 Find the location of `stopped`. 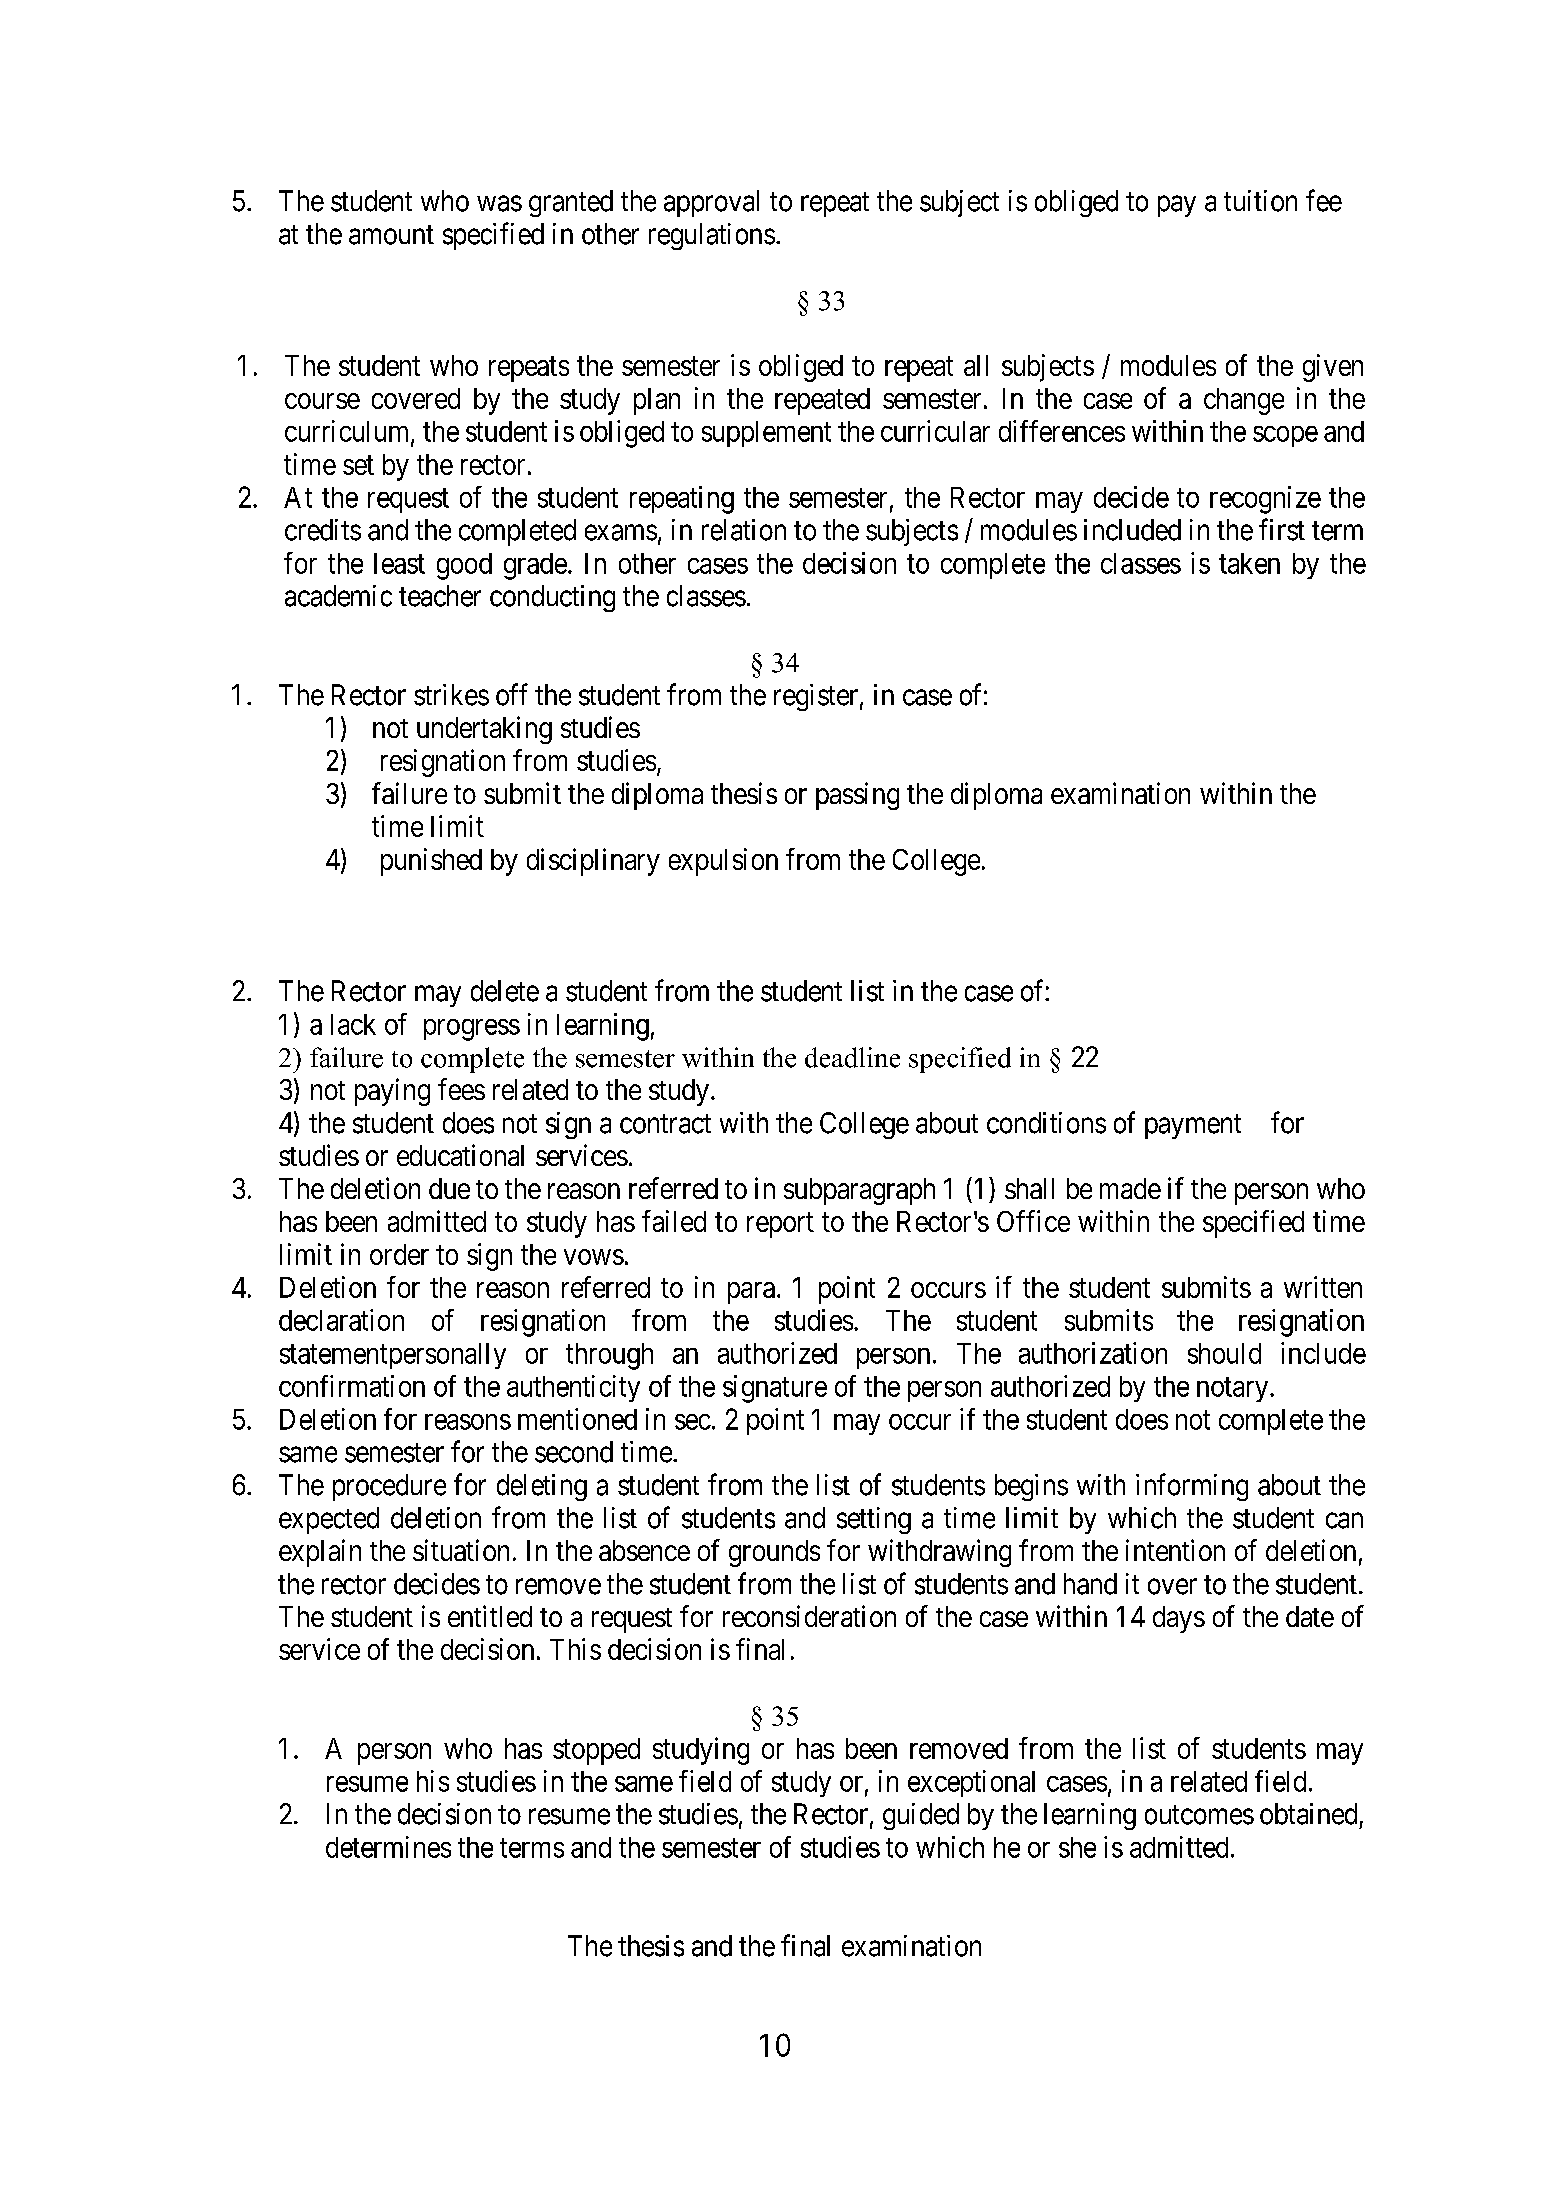

stopped is located at coordinates (596, 1751).
